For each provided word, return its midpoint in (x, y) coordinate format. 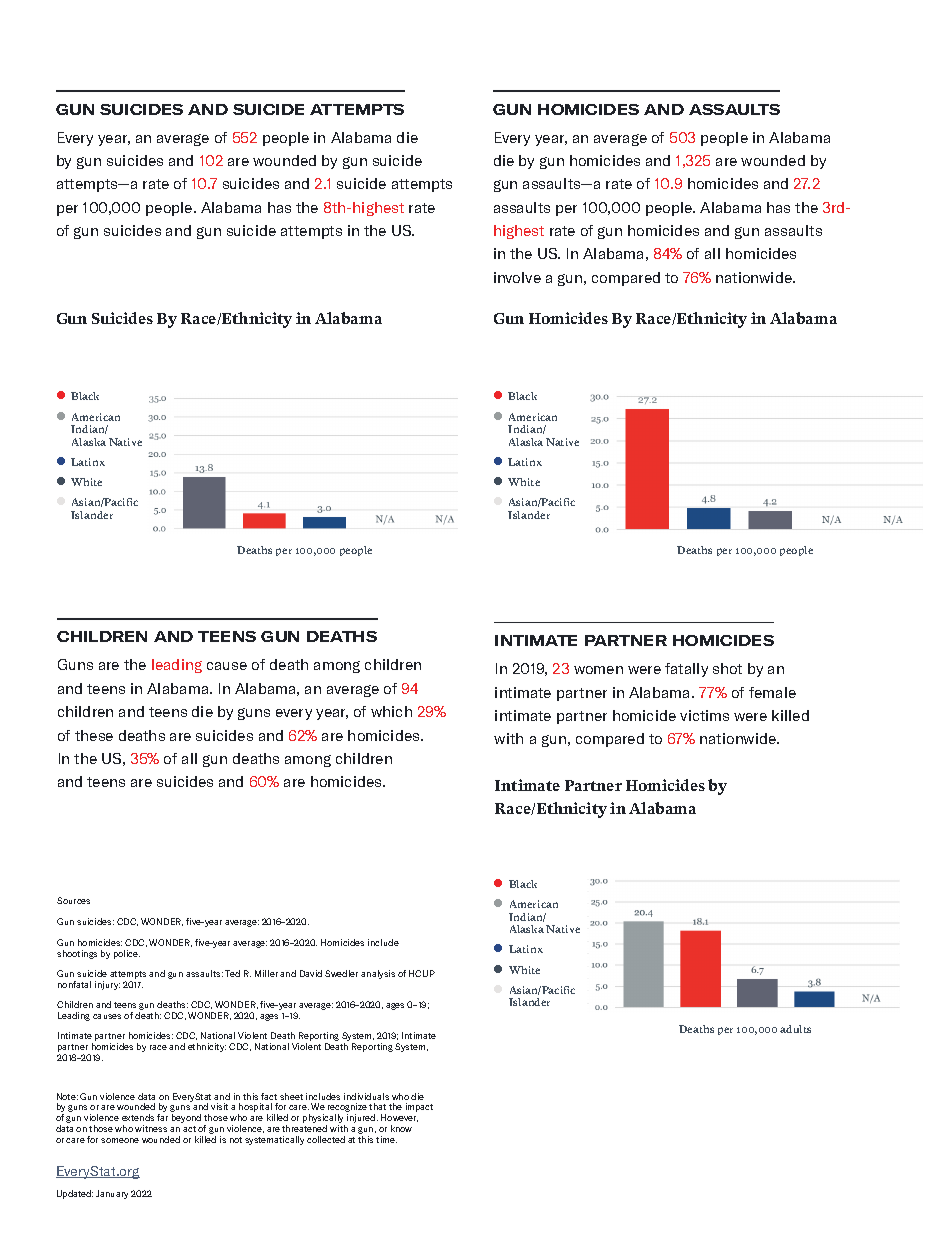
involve (517, 277)
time (386, 1139)
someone (120, 1140)
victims (704, 715)
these (94, 735)
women (598, 670)
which (391, 711)
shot (727, 668)
